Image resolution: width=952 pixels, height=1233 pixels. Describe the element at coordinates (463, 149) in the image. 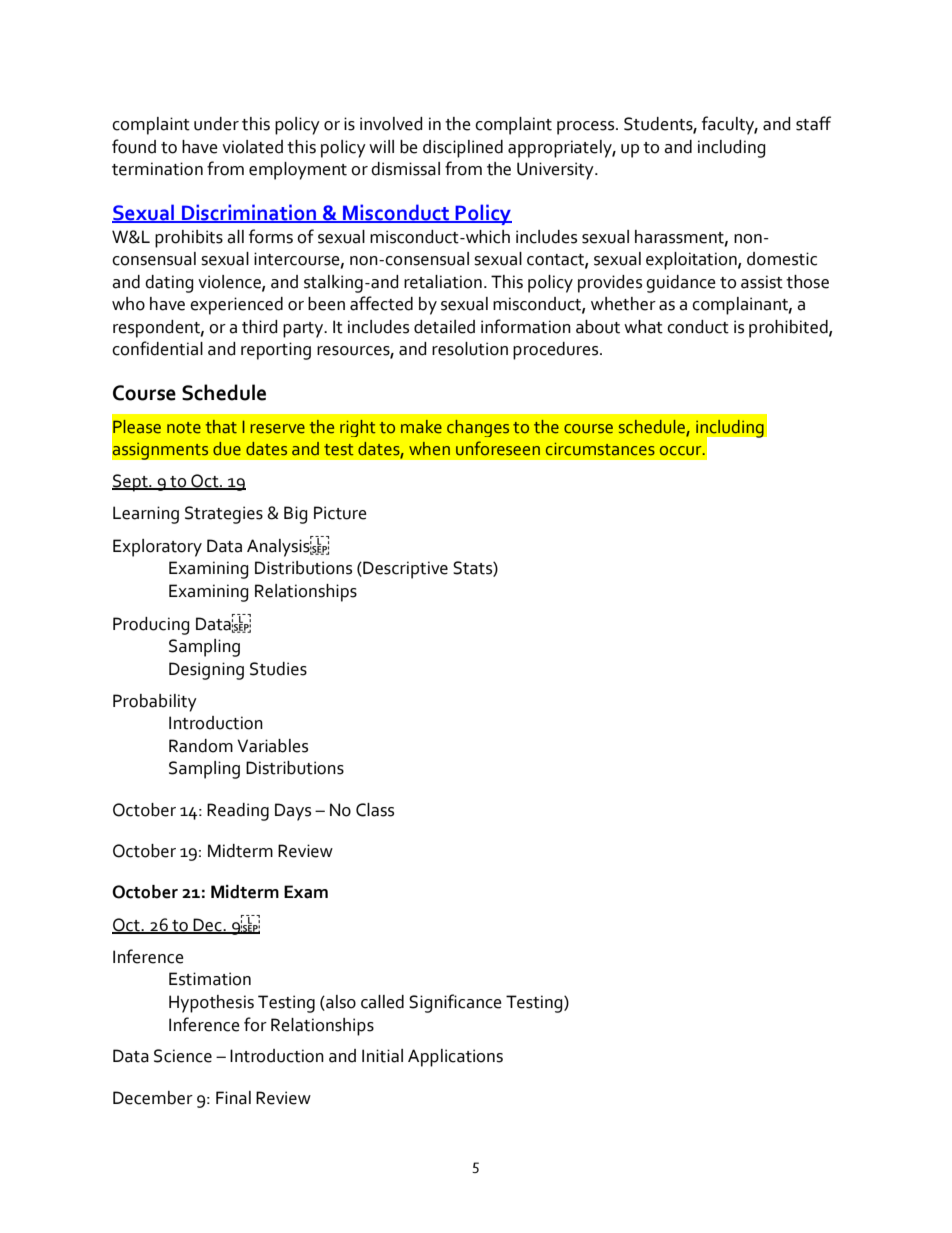

I see `disciplined` at that location.
